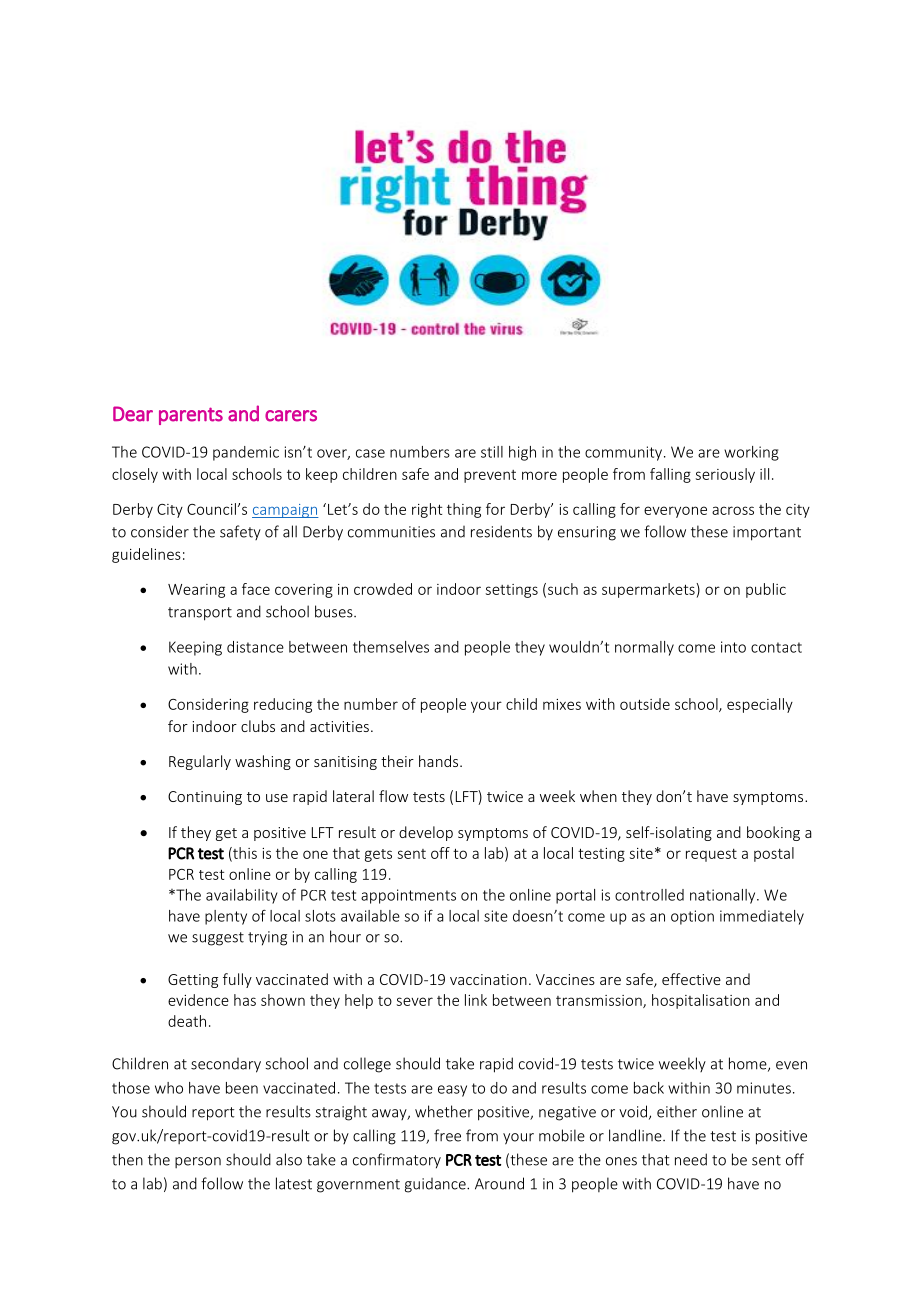  What do you see at coordinates (198, 1162) in the document?
I see `person` at bounding box center [198, 1162].
